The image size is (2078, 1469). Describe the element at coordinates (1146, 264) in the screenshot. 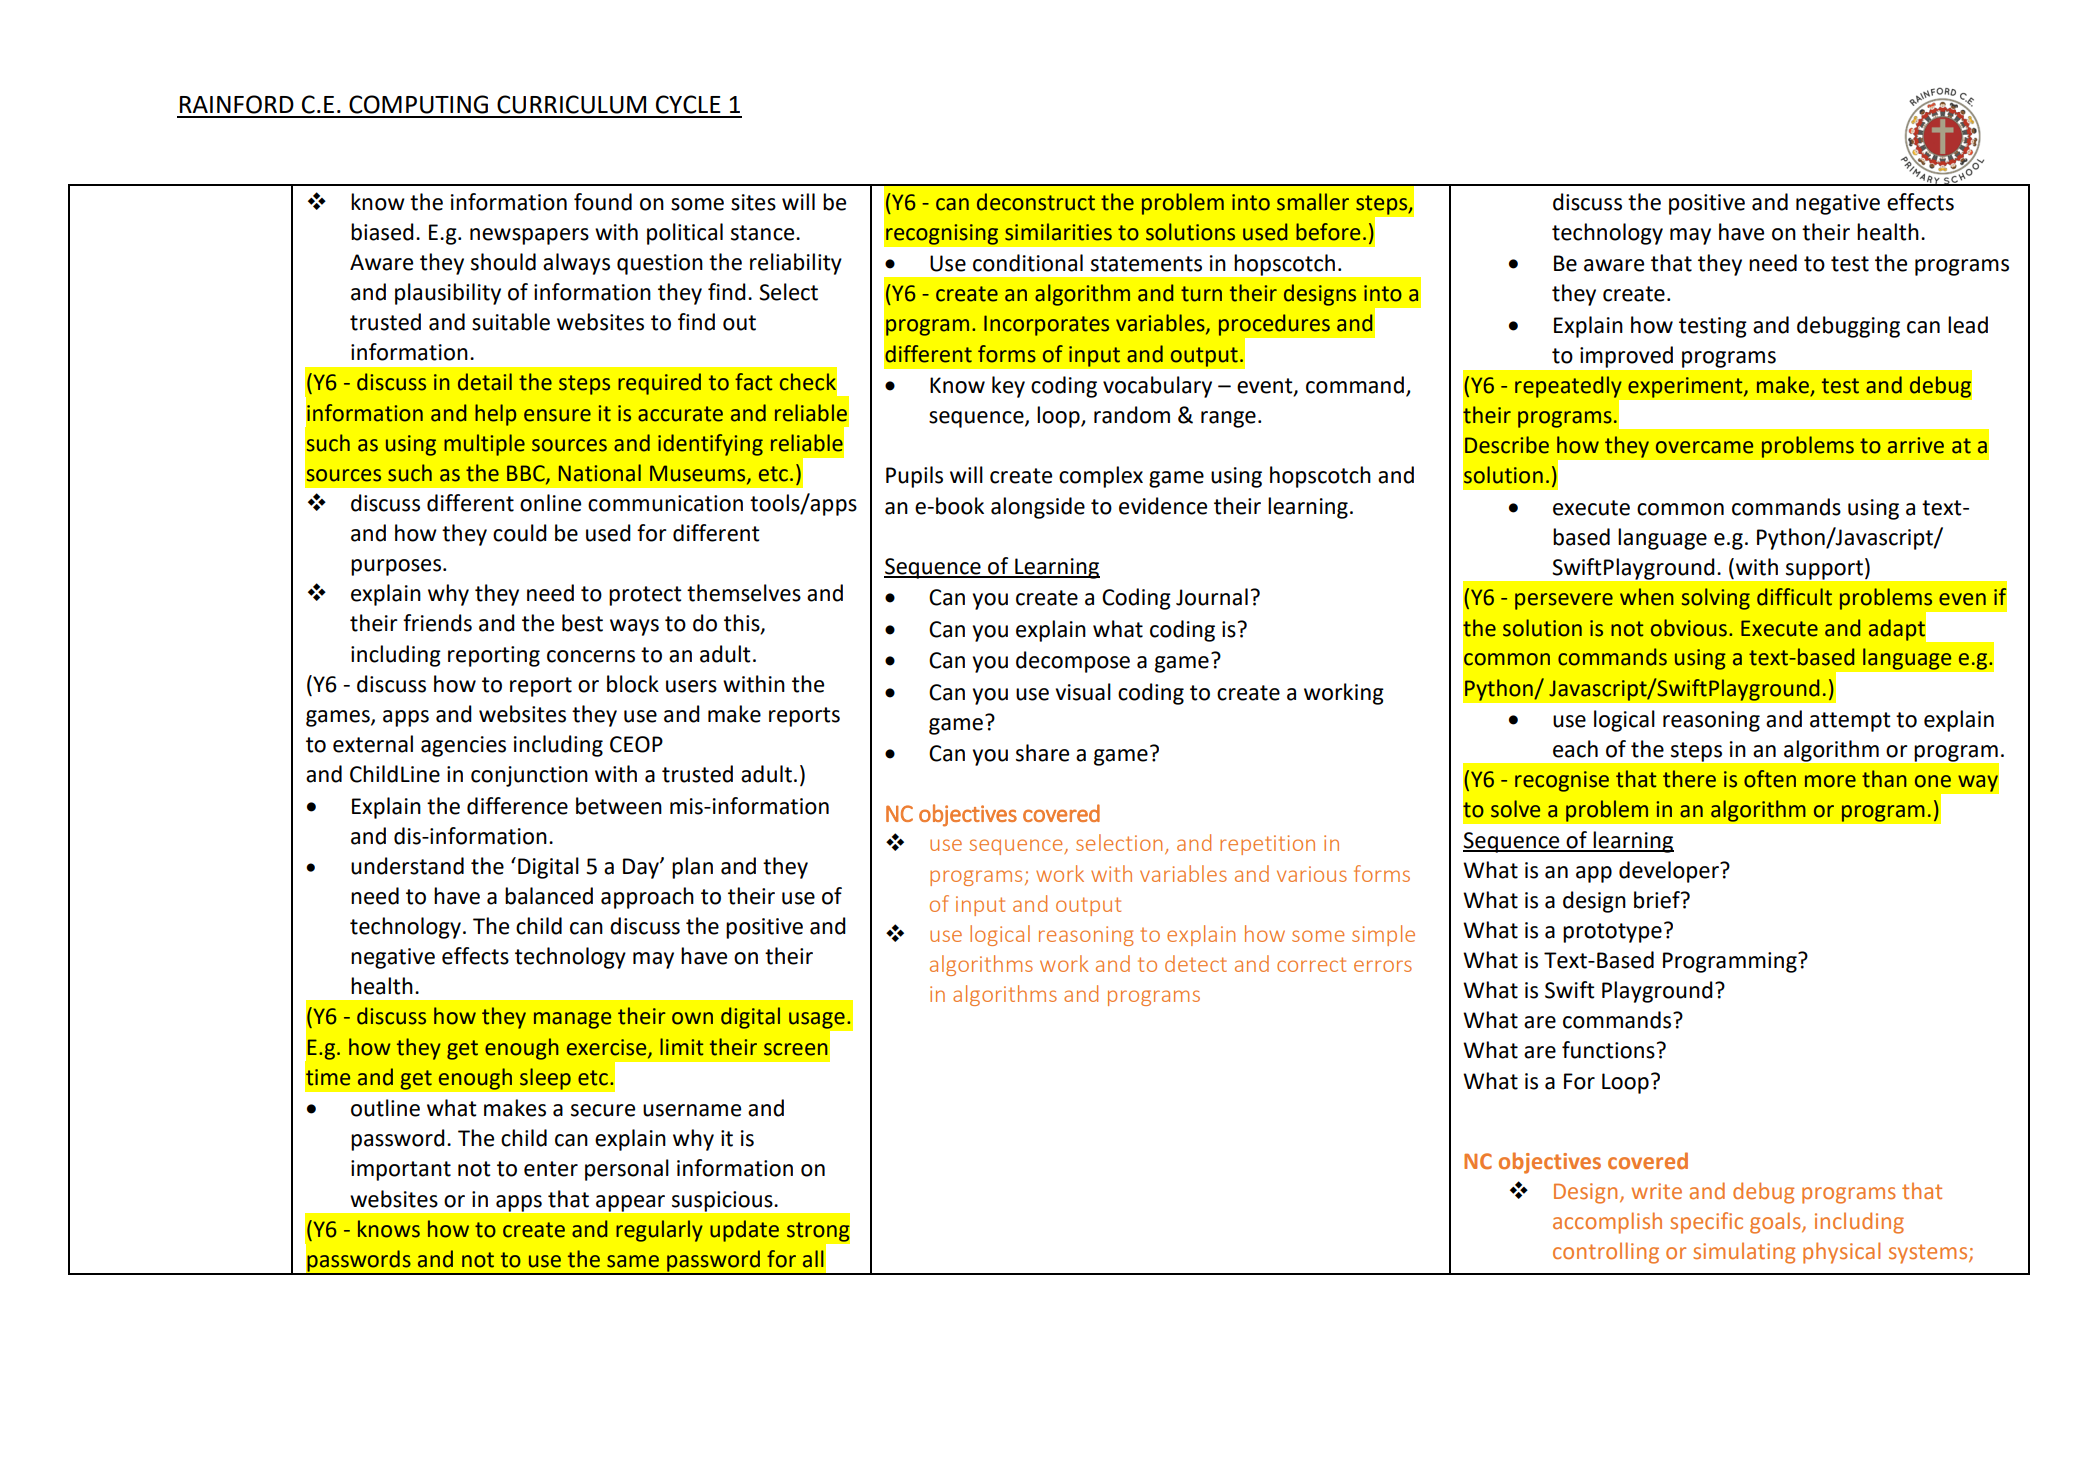

I see `statements` at that location.
